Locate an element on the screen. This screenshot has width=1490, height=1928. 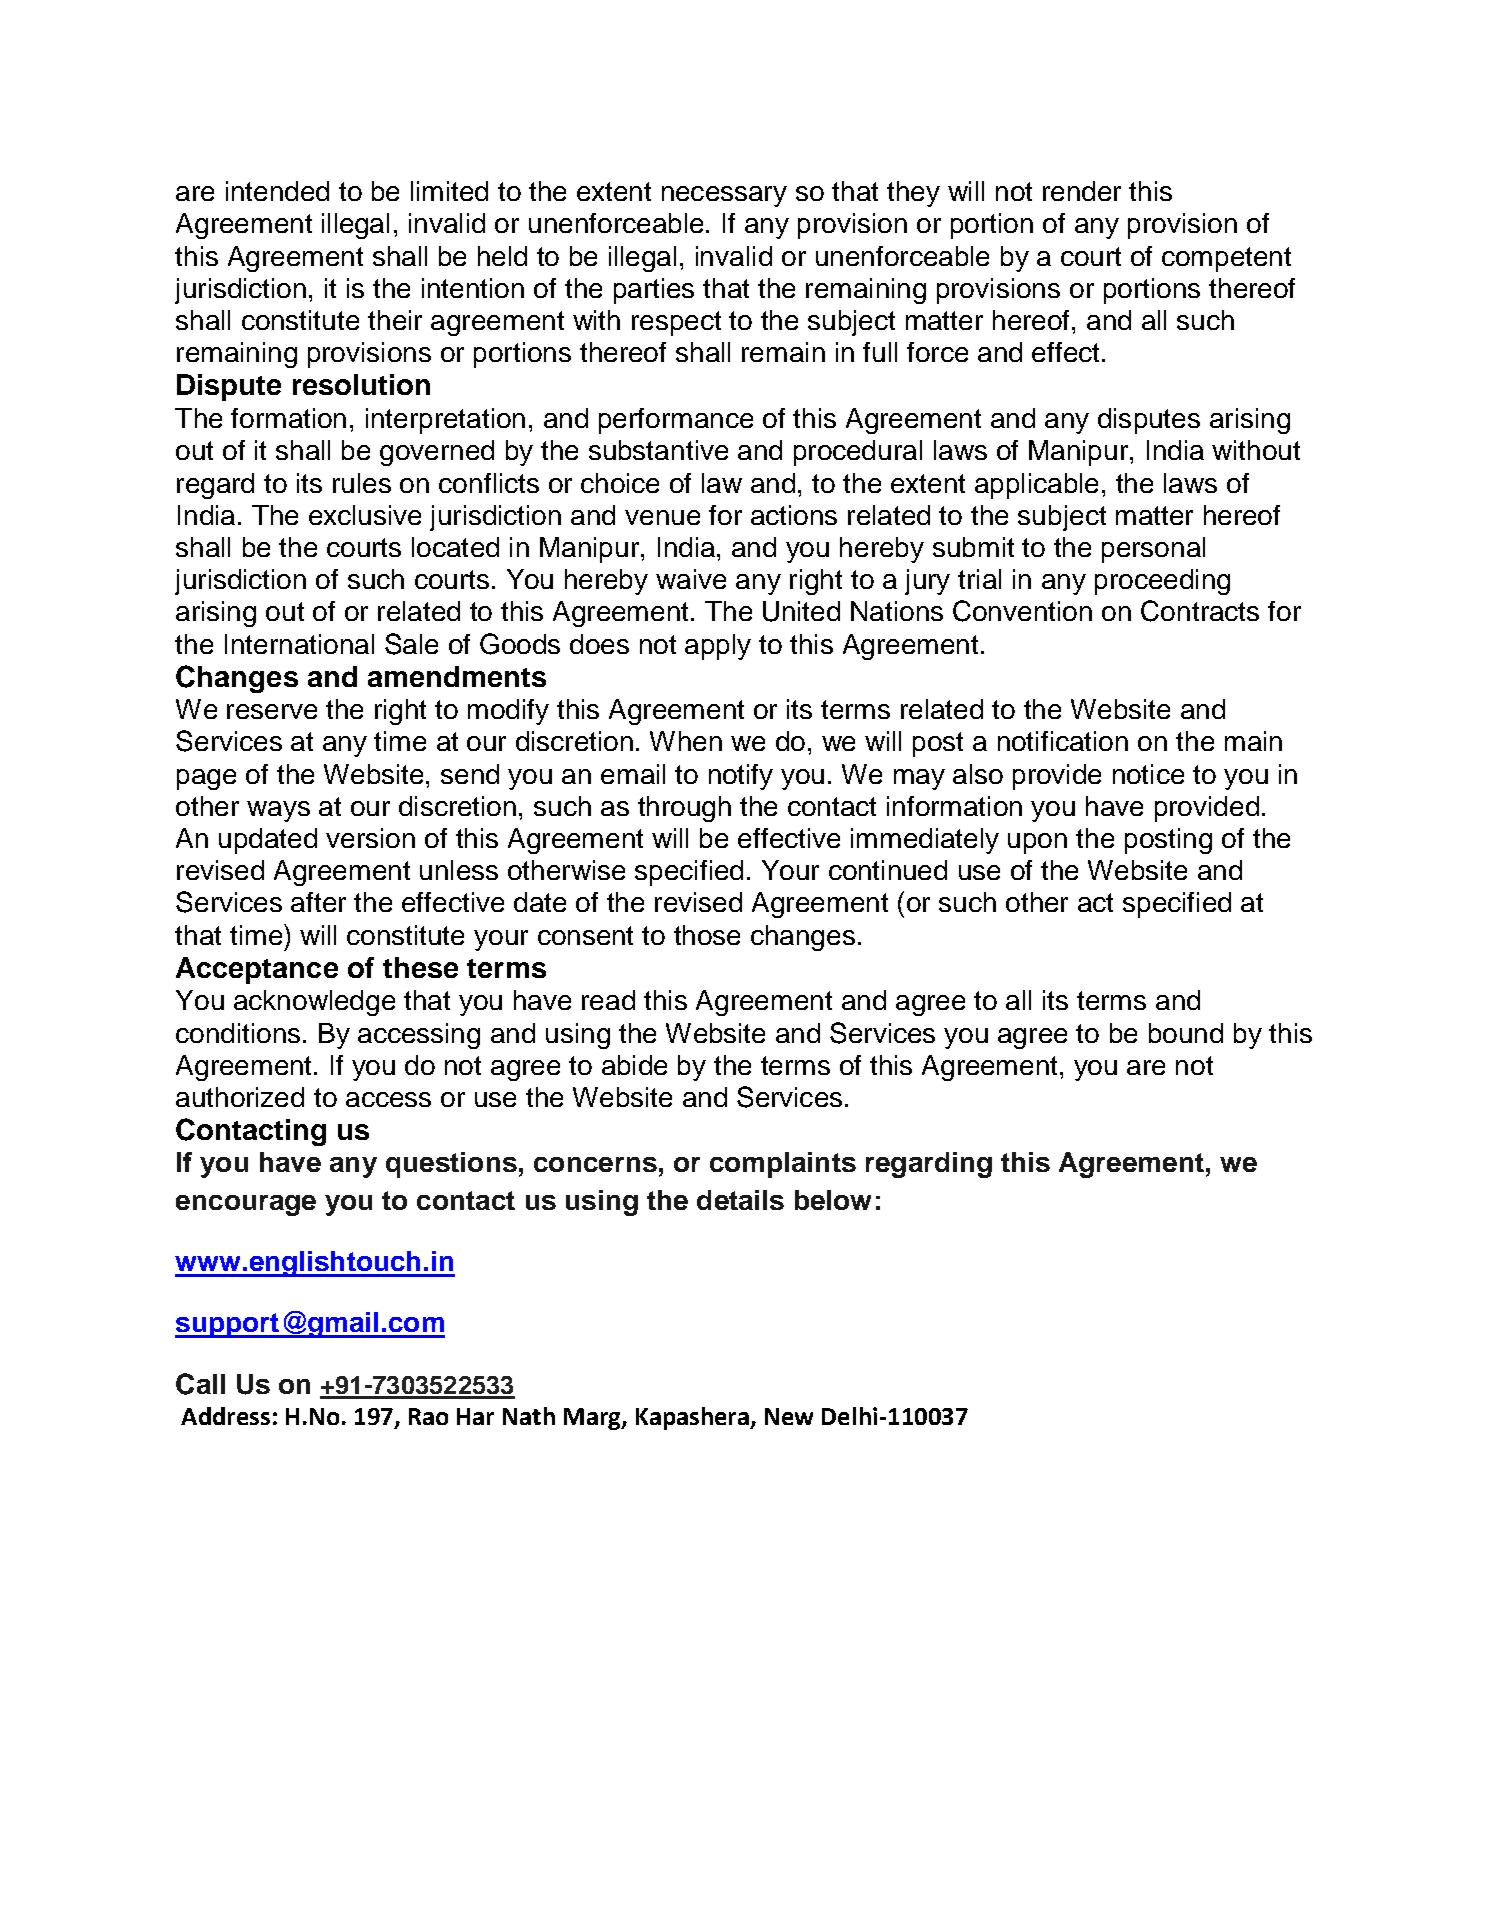
below is located at coordinates (833, 1200).
